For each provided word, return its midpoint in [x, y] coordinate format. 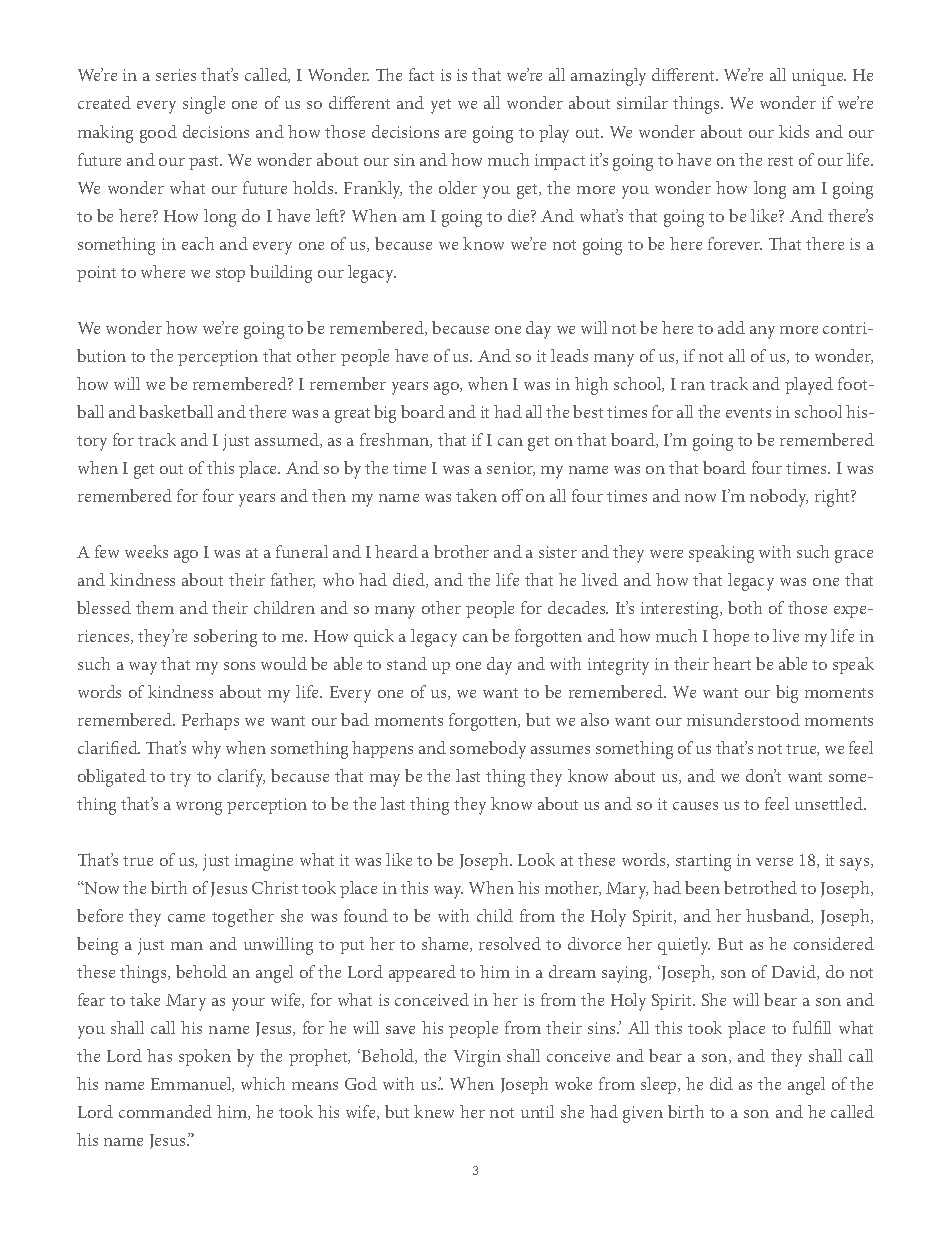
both [745, 607]
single [204, 105]
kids [794, 131]
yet [441, 106]
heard [396, 551]
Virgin [477, 1058]
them [155, 607]
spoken [205, 1057]
